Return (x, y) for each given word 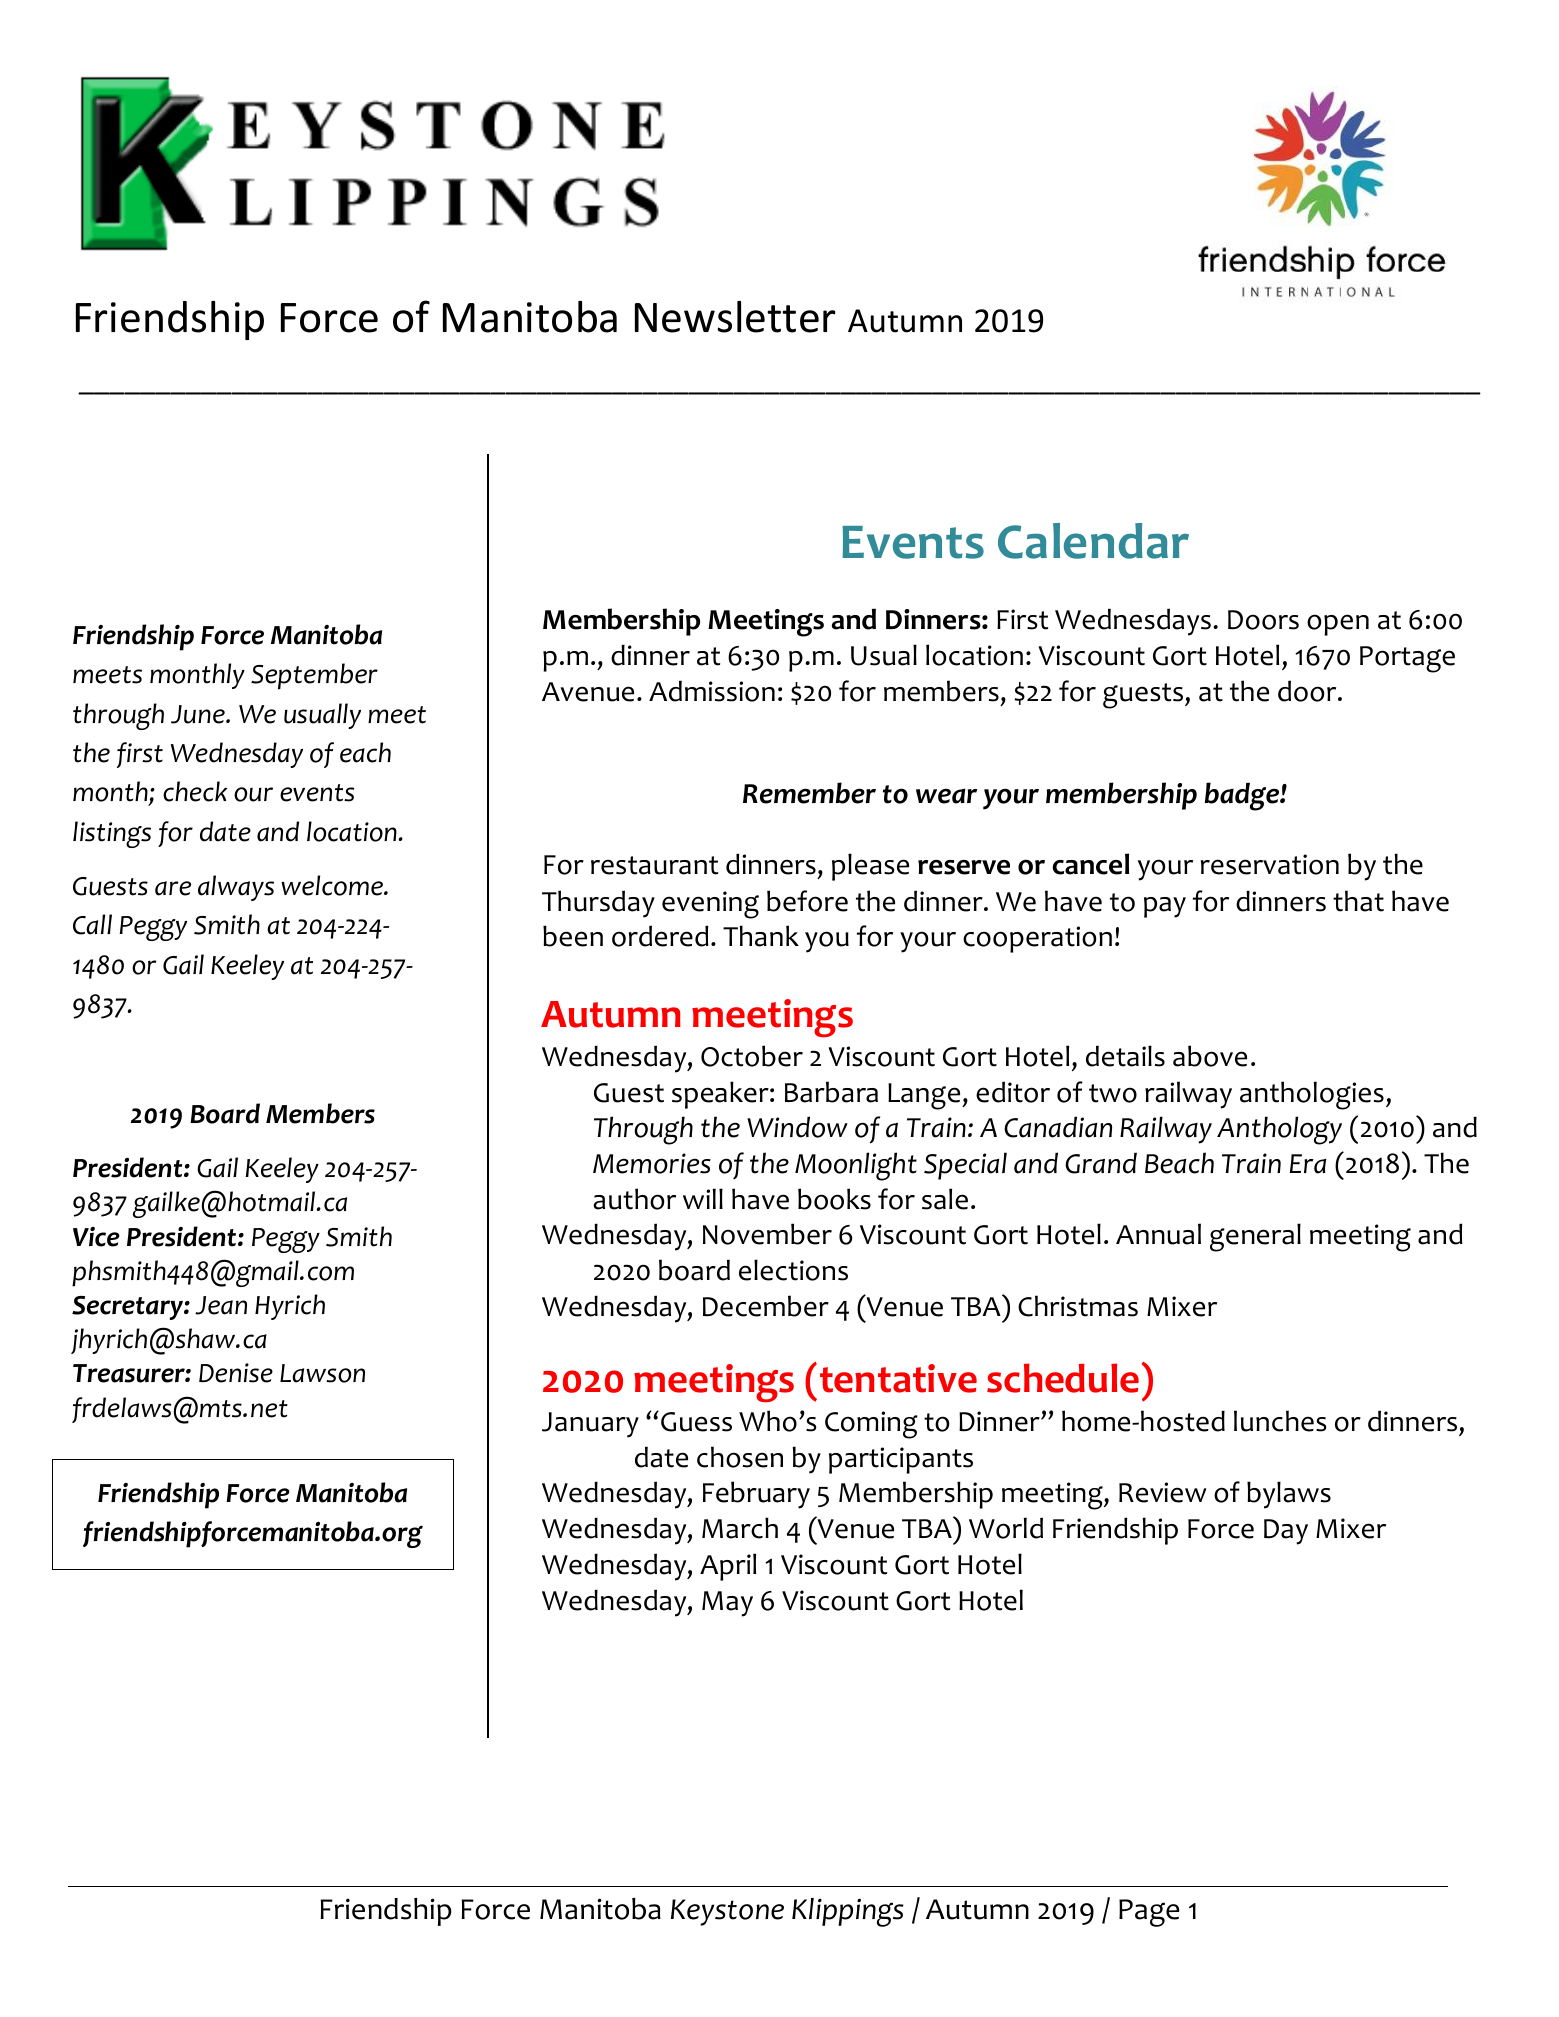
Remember (809, 793)
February (756, 1495)
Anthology (1279, 1130)
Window (797, 1127)
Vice (96, 1237)
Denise (236, 1373)
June (199, 714)
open (1338, 625)
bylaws (1289, 1495)
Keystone (727, 1912)
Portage (1407, 659)
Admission (712, 691)
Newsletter (735, 317)
